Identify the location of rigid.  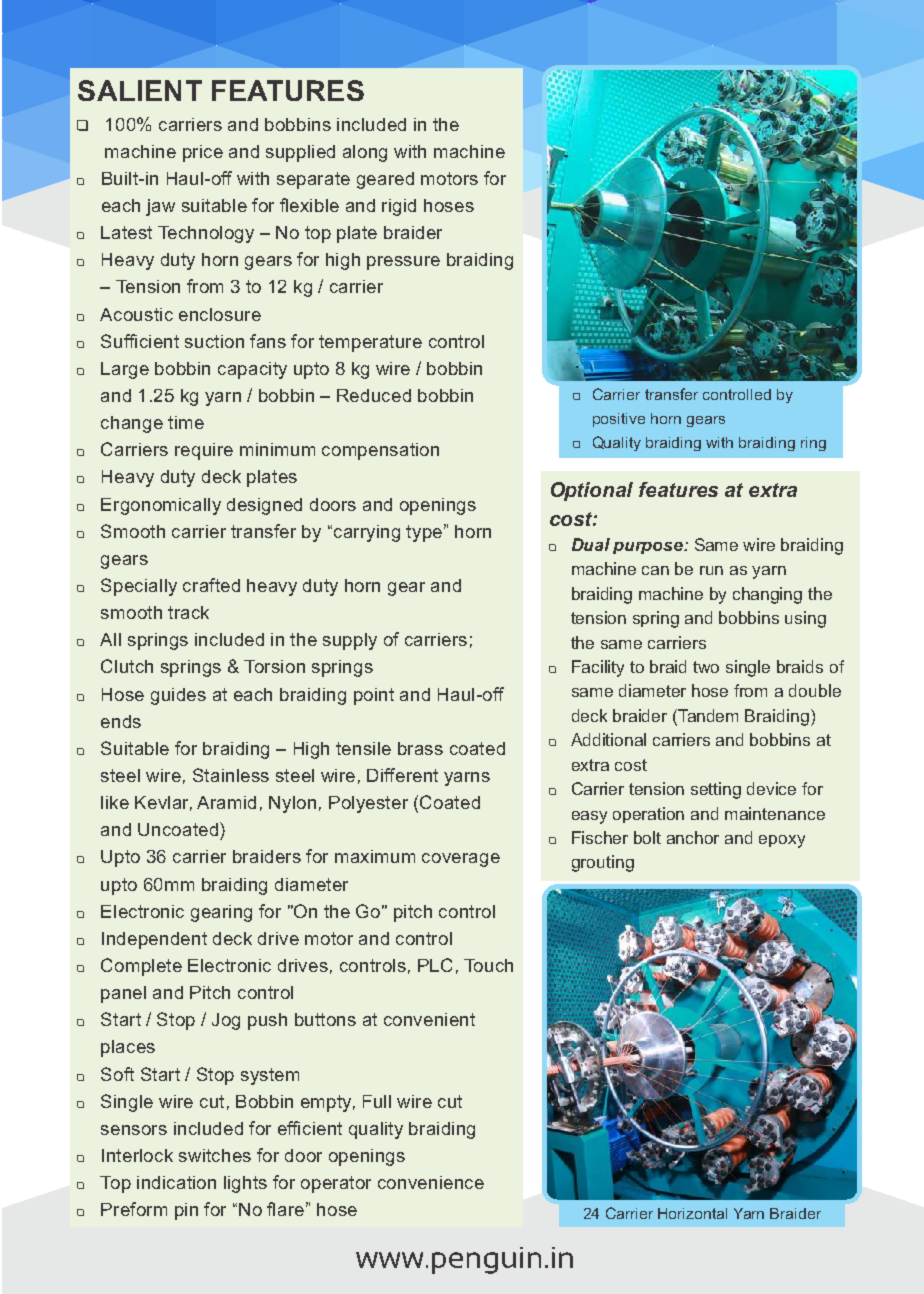
(399, 207).
